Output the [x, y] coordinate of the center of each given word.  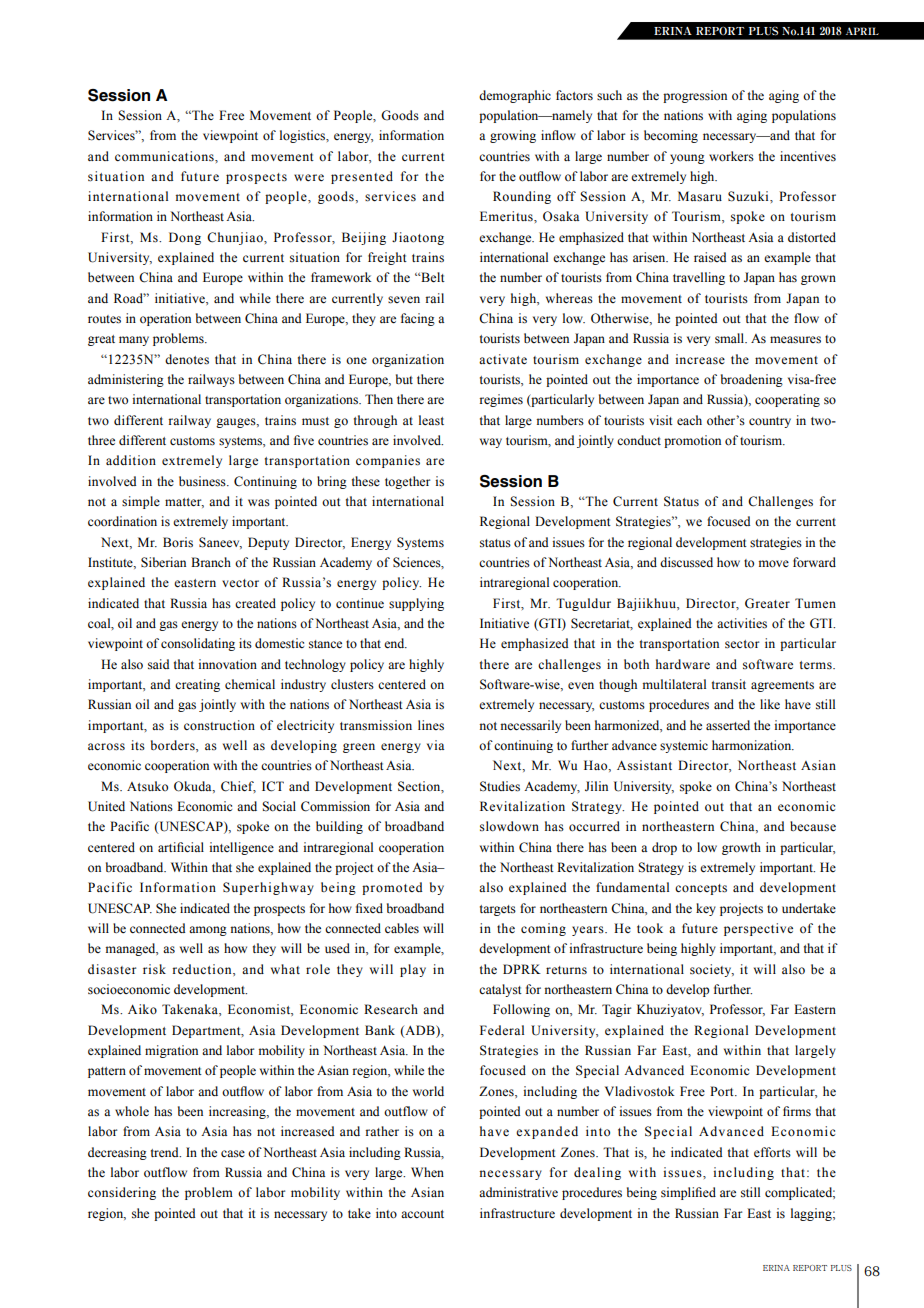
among [208, 931]
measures [795, 340]
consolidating [198, 644]
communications [165, 156]
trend [166, 1152]
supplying [416, 604]
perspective [758, 929]
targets [498, 910]
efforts [772, 1152]
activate [503, 359]
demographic [515, 96]
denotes [187, 359]
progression [695, 96]
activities [742, 623]
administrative [518, 1192]
